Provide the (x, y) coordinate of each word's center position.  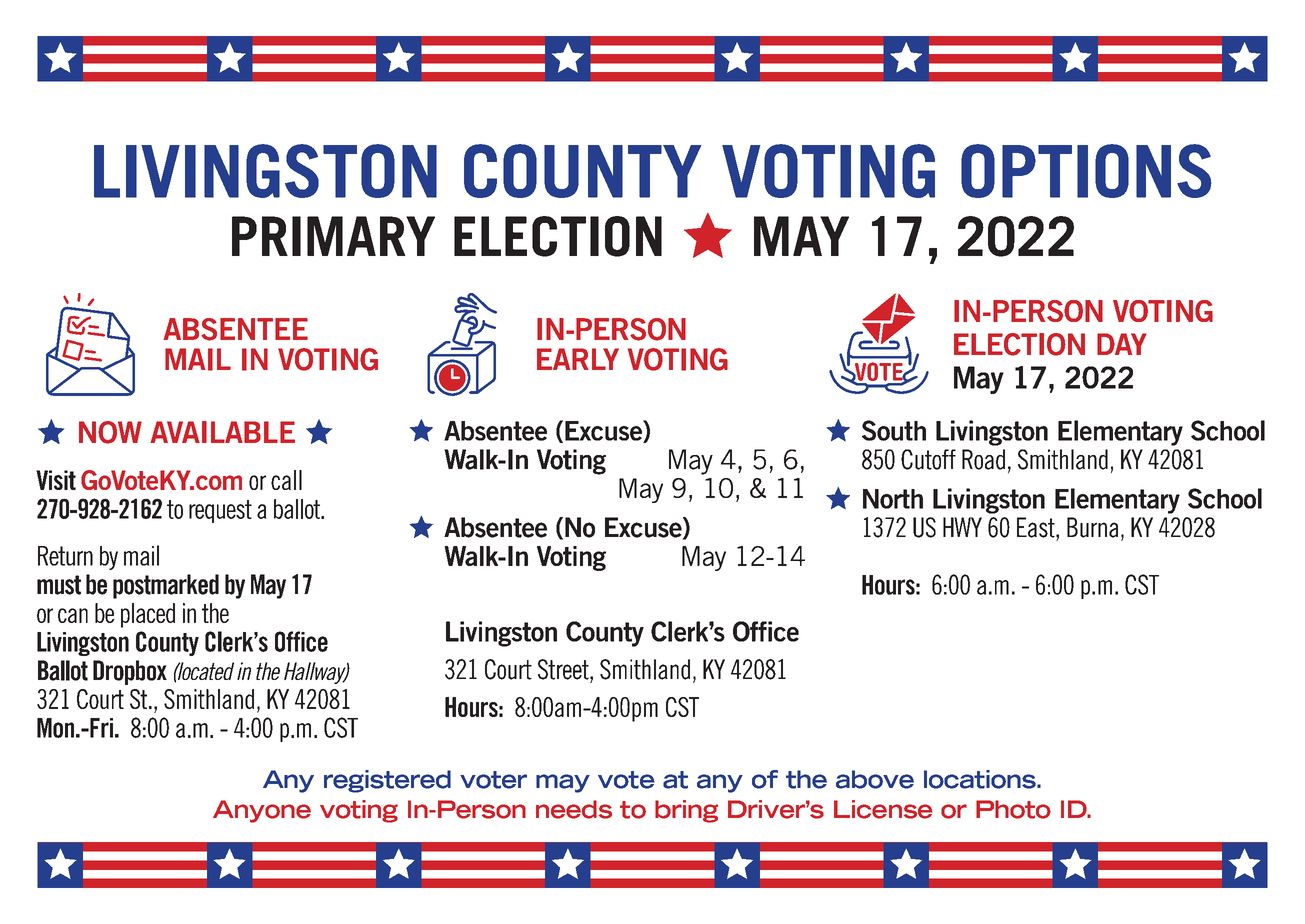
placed (148, 615)
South (894, 430)
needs (574, 809)
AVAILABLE (222, 432)
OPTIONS (1086, 171)
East (1037, 527)
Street (564, 669)
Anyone (262, 811)
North (893, 499)
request (220, 511)
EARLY (578, 359)
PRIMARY (333, 236)
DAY (1122, 344)
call (286, 480)
